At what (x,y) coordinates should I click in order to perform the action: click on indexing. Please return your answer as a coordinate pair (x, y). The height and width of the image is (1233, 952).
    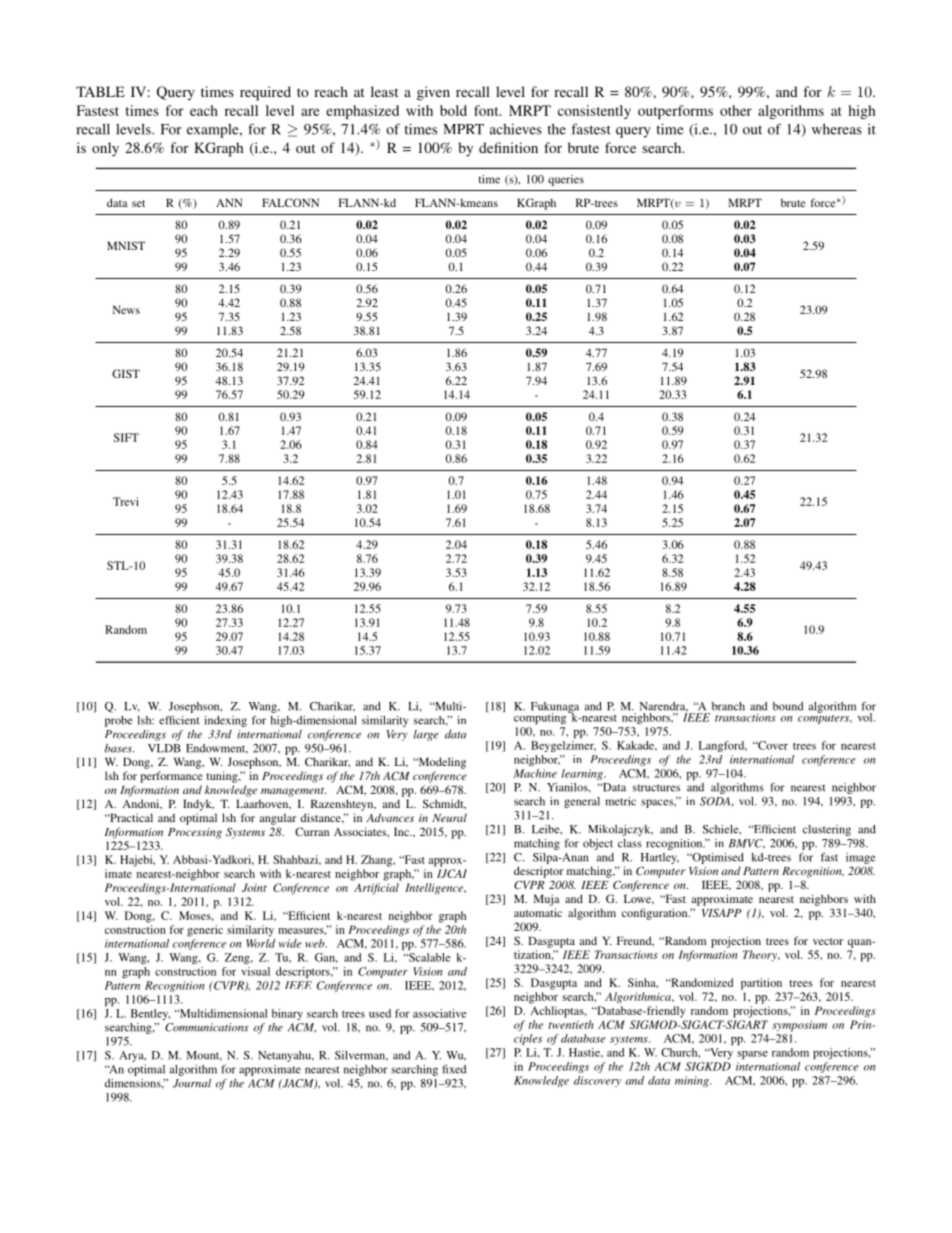
    Looking at the image, I should click on (225, 721).
